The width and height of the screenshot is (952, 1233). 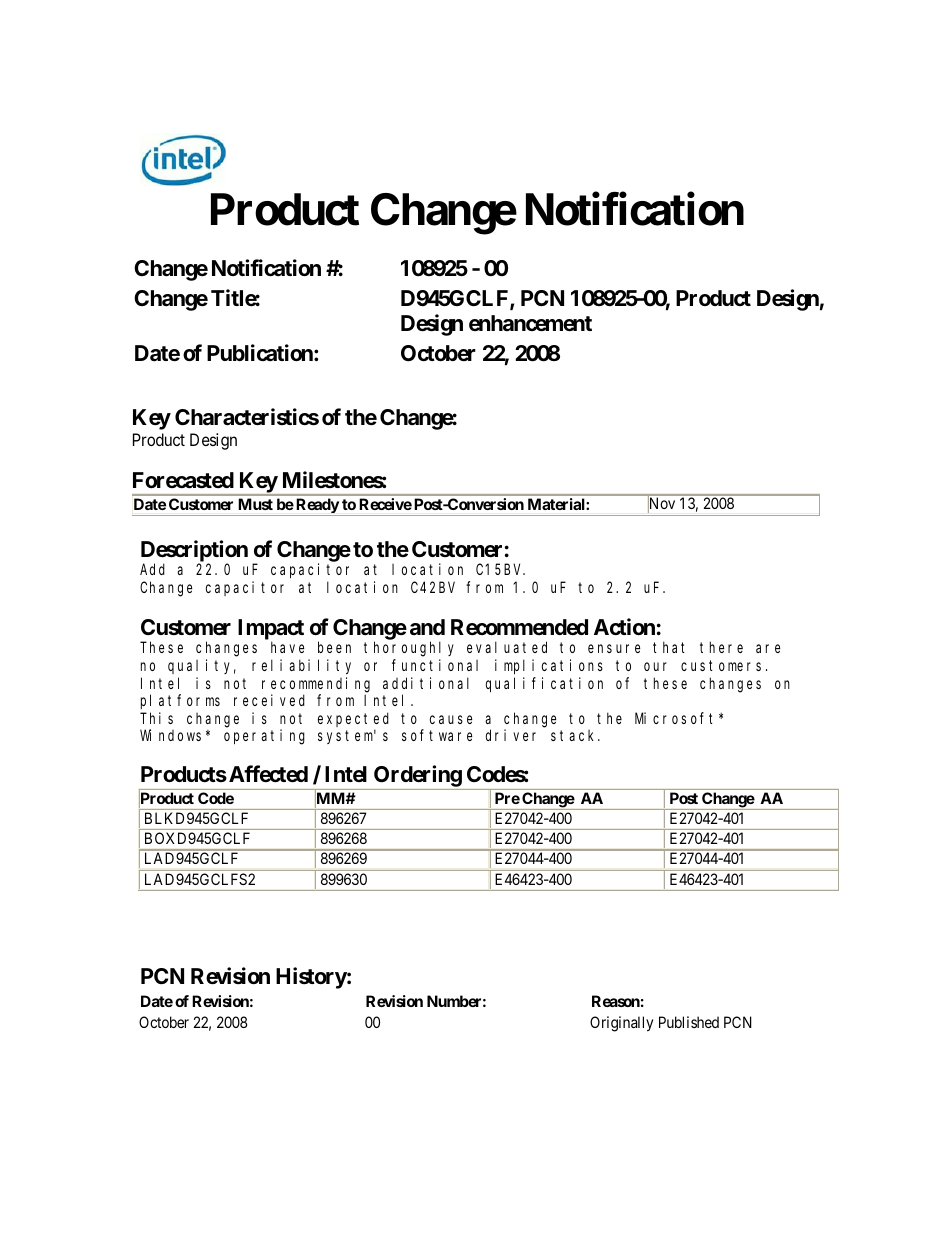 I want to click on Published, so click(x=689, y=1022).
